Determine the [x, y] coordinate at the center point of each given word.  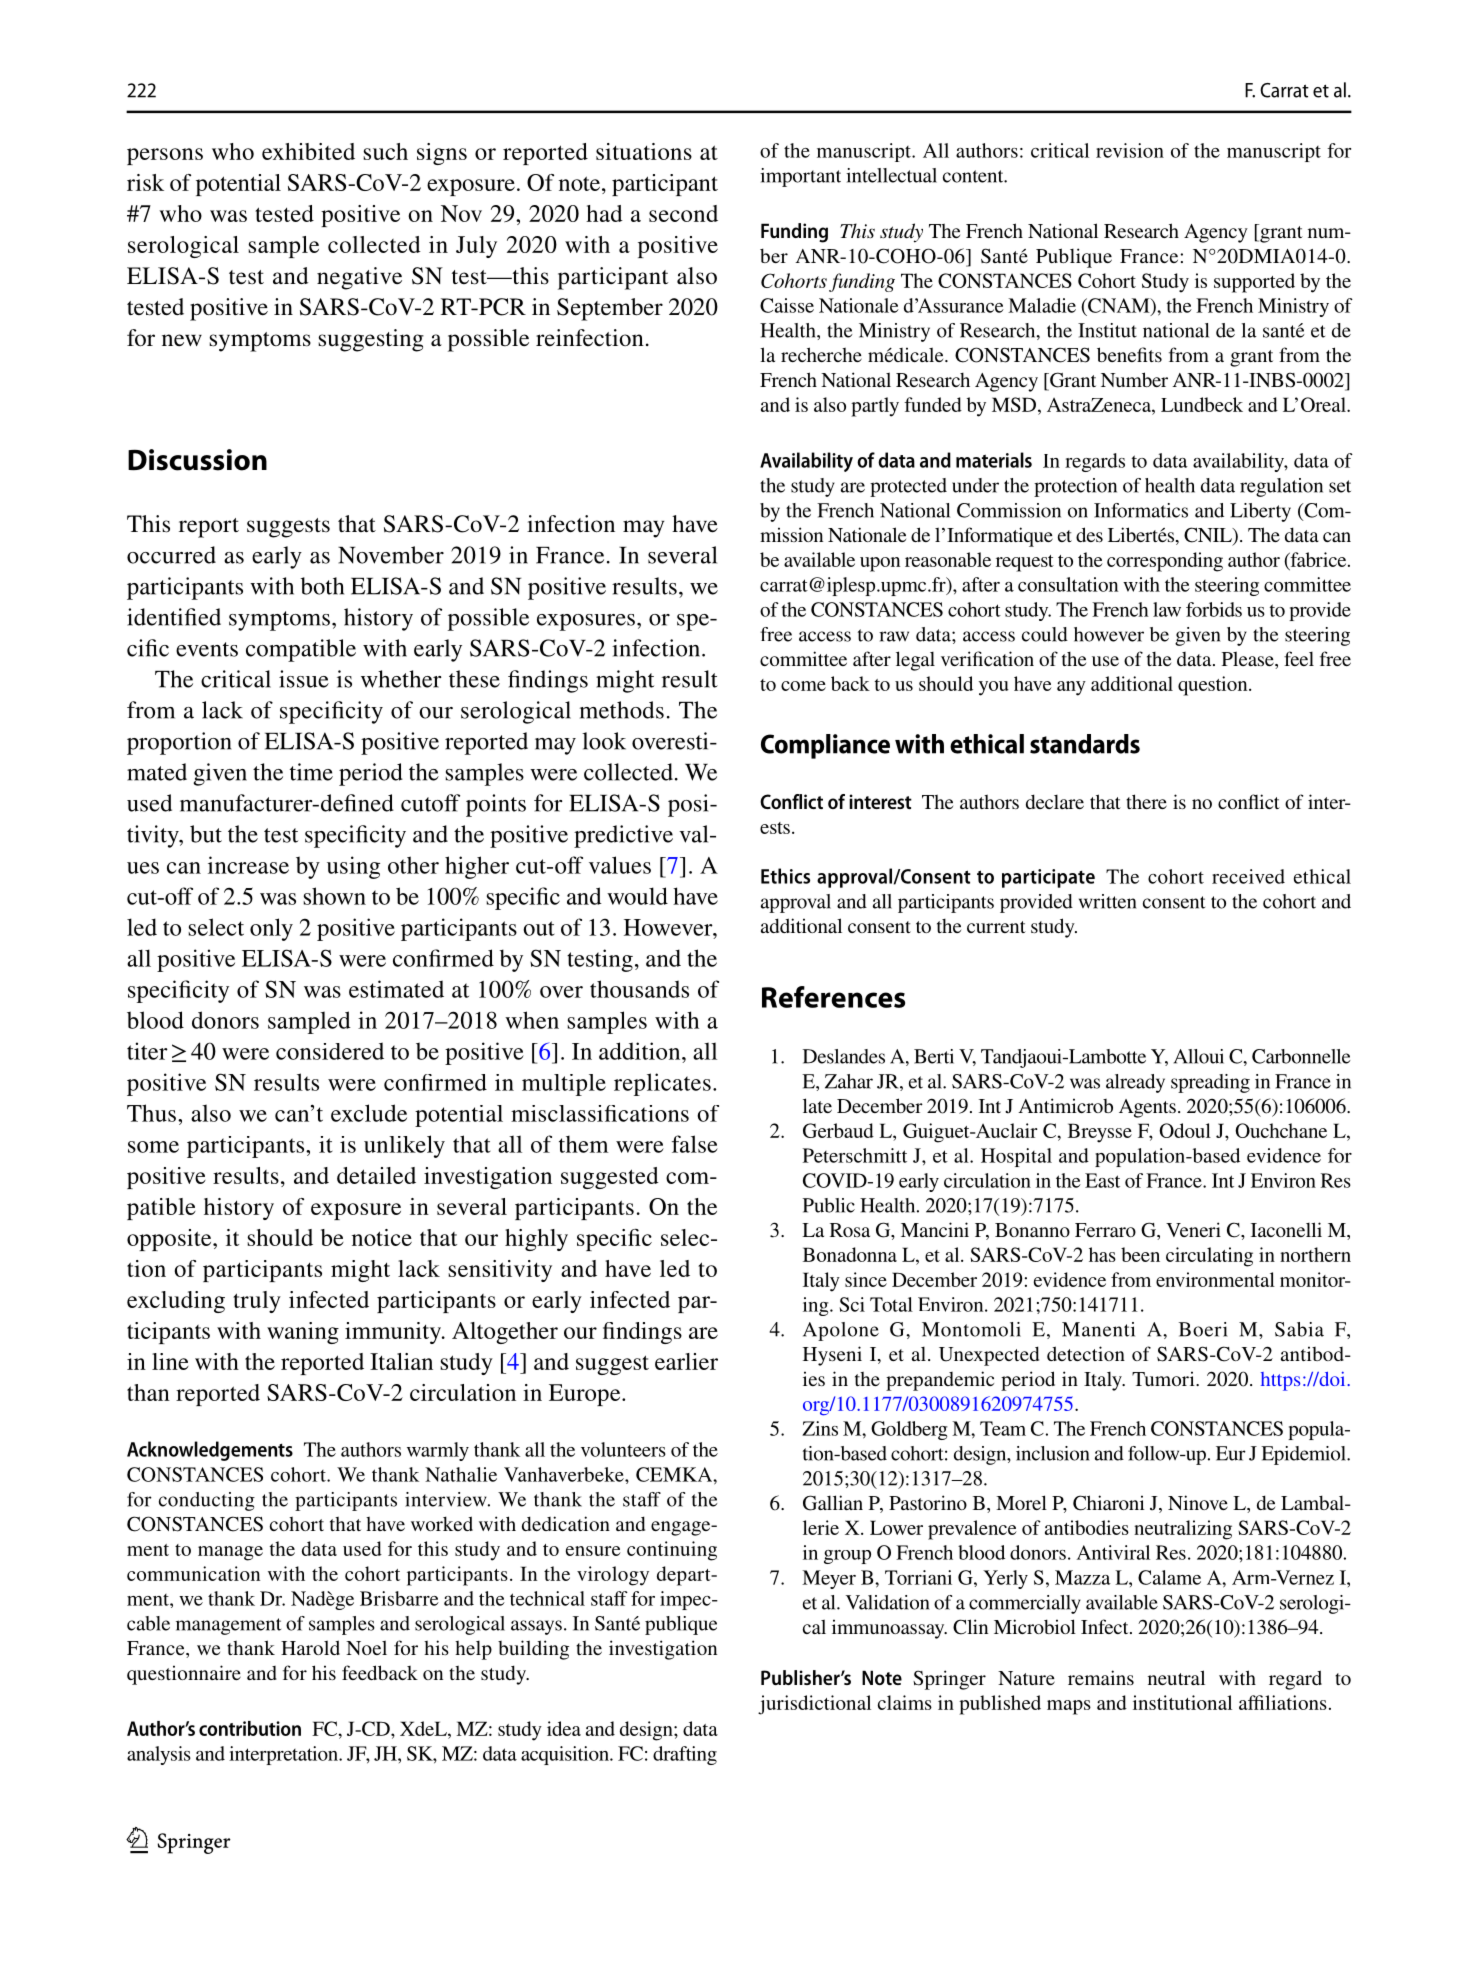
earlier [686, 1361]
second [683, 213]
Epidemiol [1304, 1455]
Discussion [197, 460]
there [1146, 801]
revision [1130, 150]
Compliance [825, 746]
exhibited [308, 151]
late [817, 1105]
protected [908, 487]
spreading [1210, 1083]
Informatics [1141, 510]
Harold [310, 1647]
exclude [369, 1113]
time [311, 772]
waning [303, 1333]
